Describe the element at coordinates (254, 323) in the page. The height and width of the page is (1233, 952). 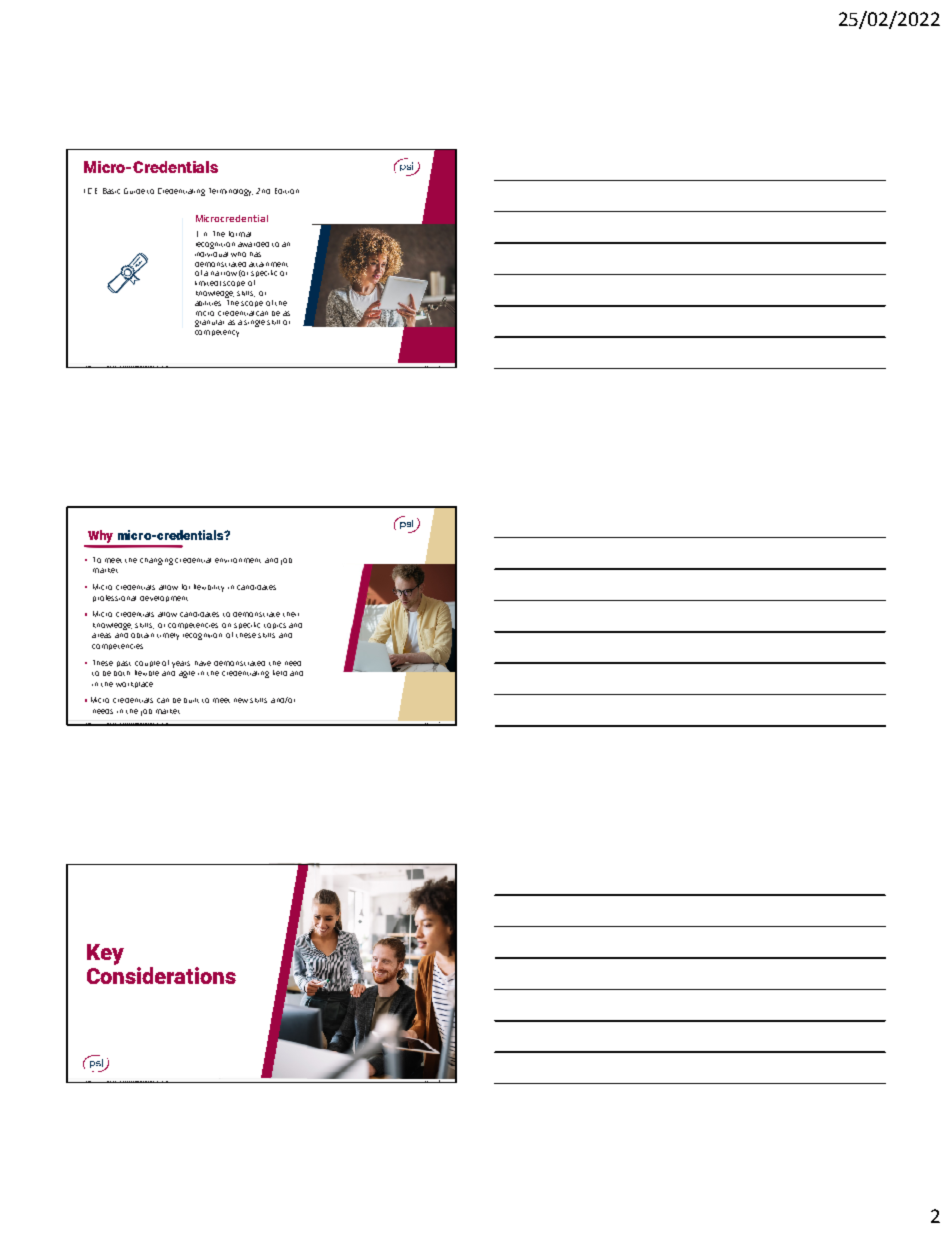
I see `single` at that location.
